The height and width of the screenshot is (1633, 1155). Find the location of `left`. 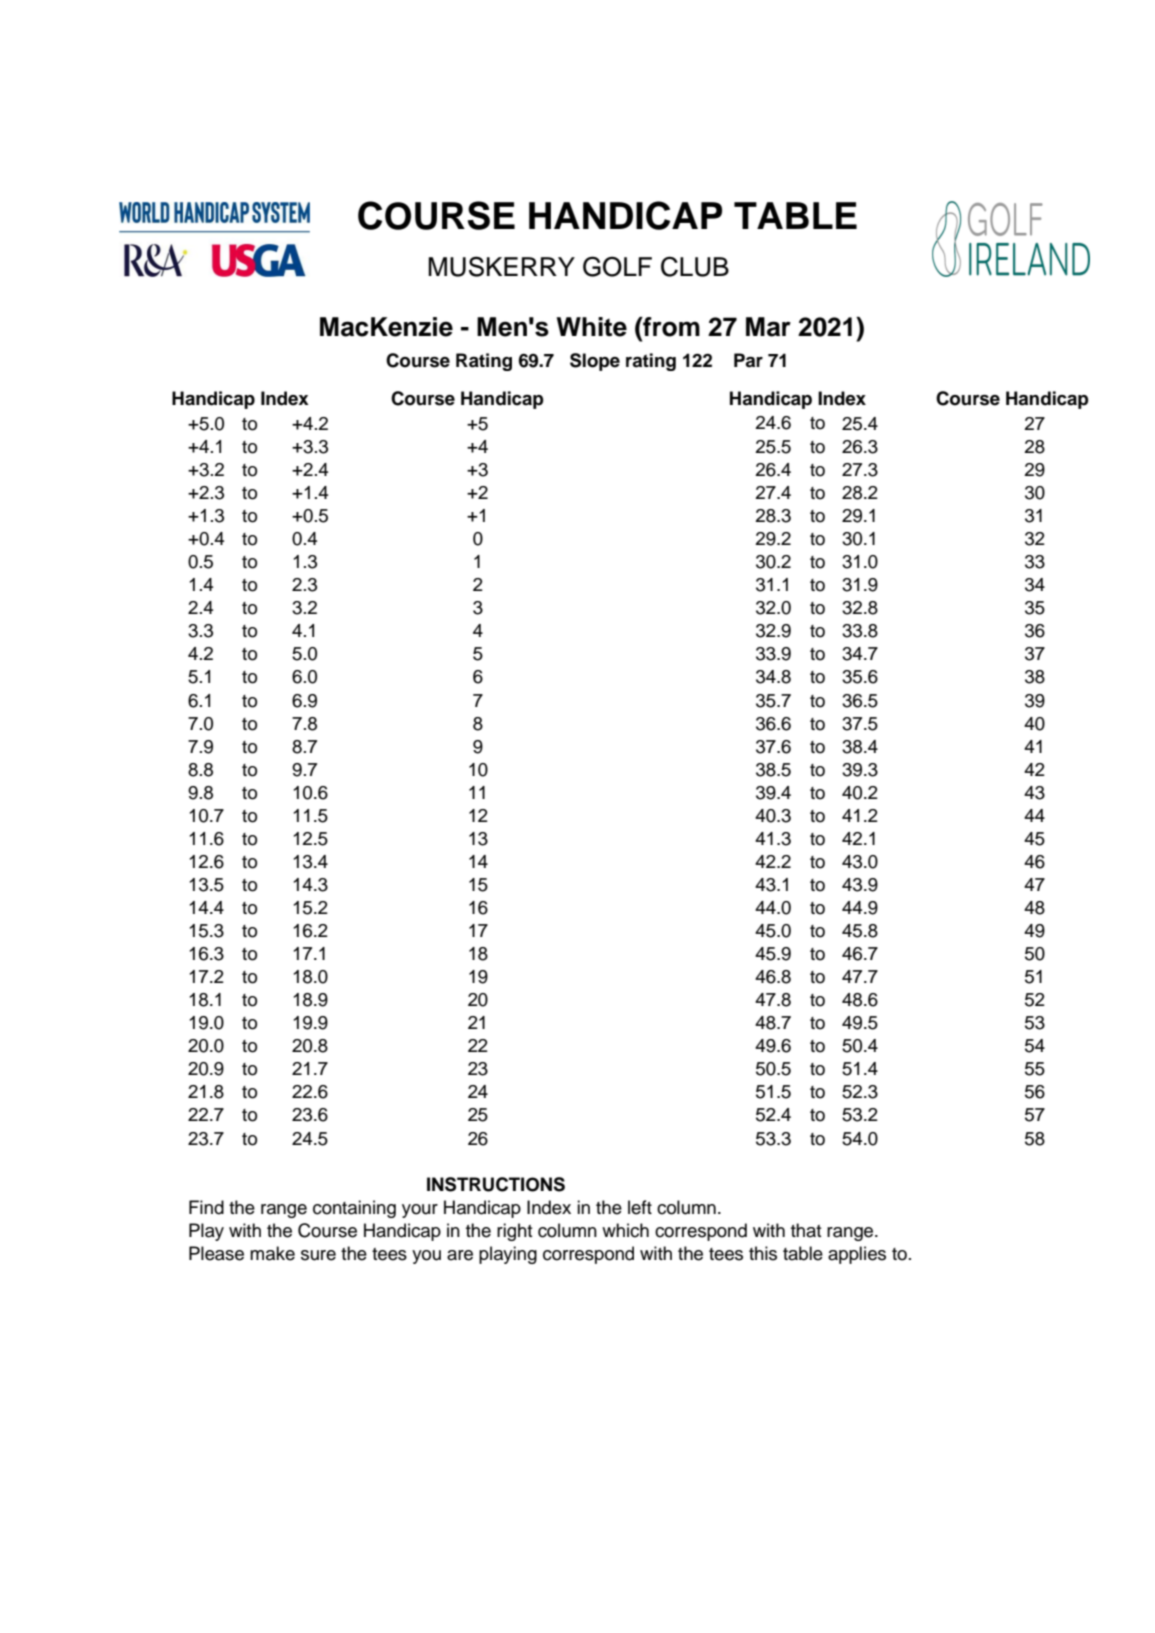

left is located at coordinates (640, 1207).
